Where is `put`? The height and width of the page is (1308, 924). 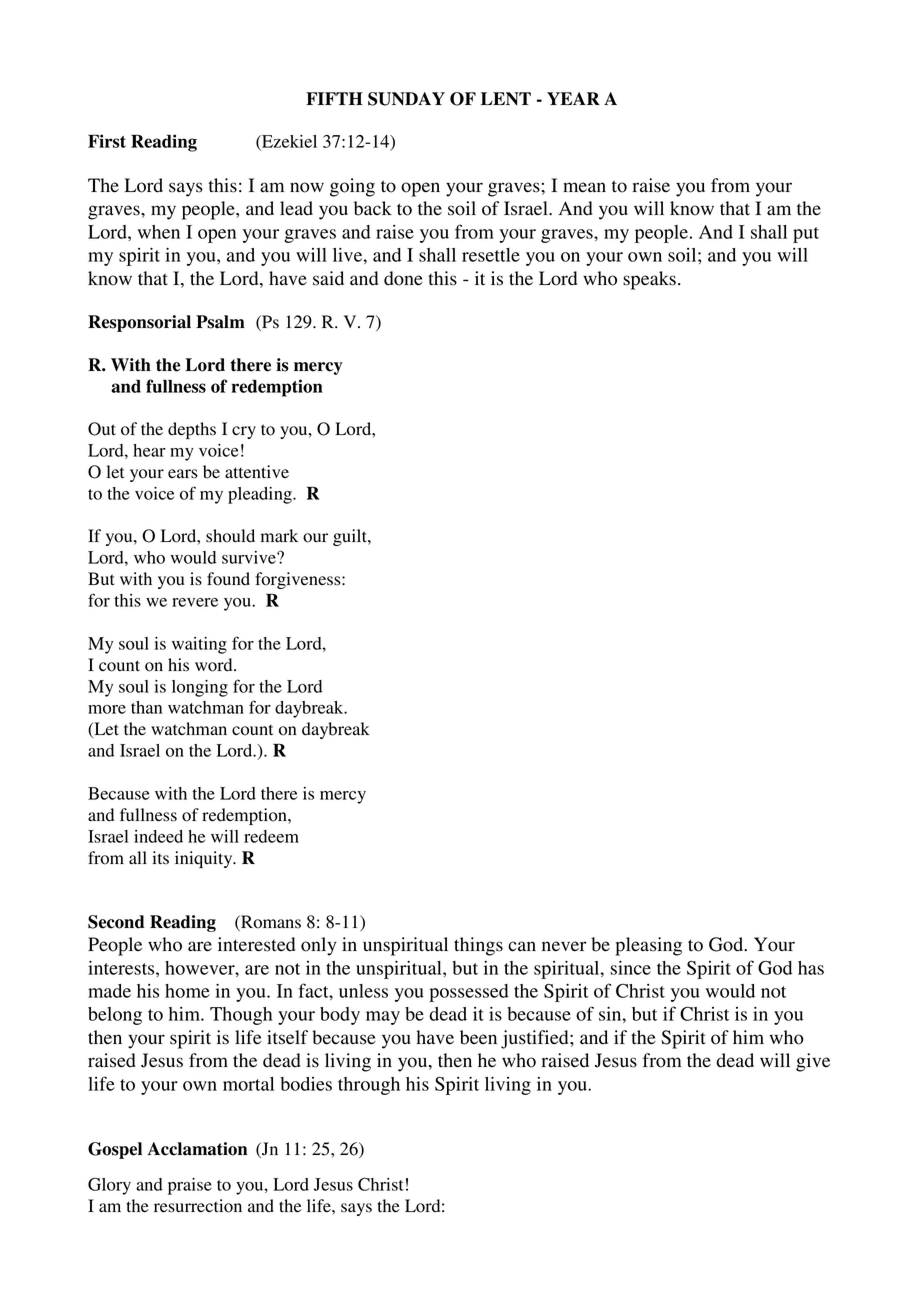
put is located at coordinates (806, 235).
